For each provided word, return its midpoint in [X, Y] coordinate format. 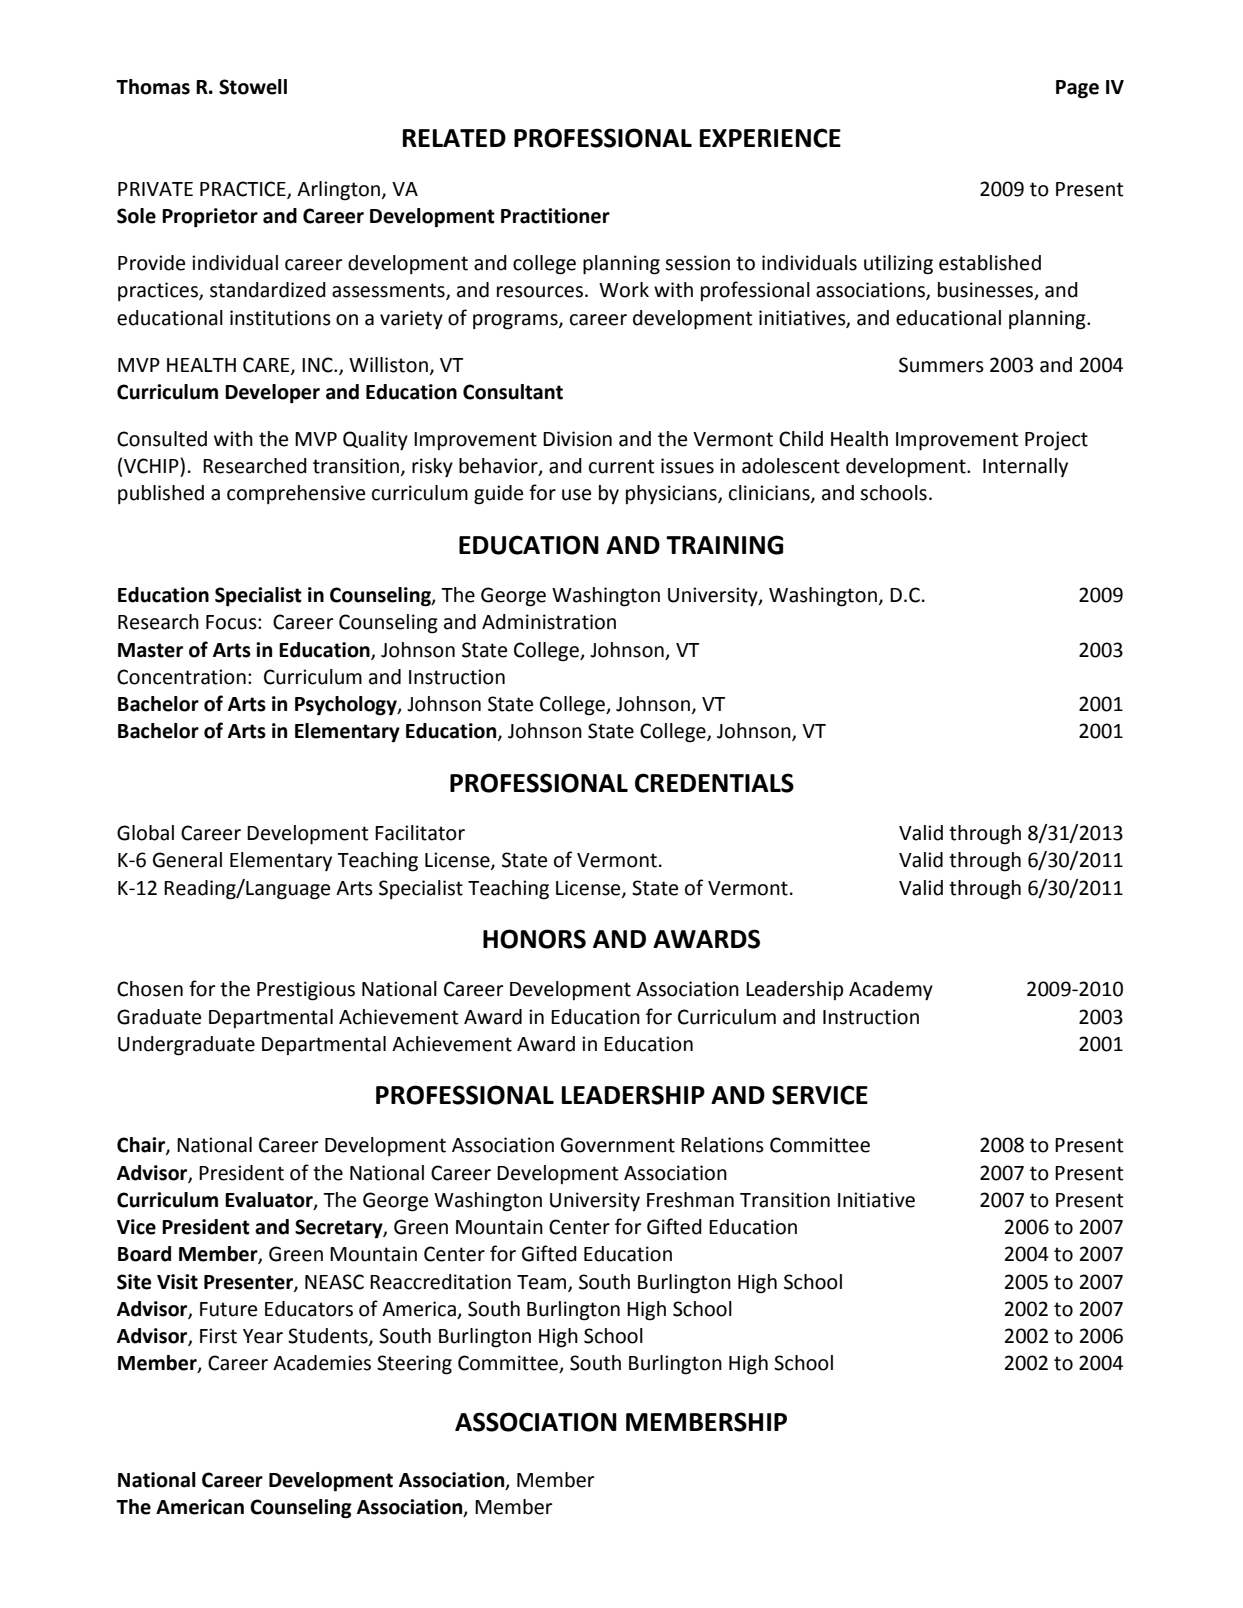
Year [263, 1336]
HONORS [534, 939]
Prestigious [306, 991]
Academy [891, 991]
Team [543, 1283]
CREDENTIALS [714, 783]
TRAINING [724, 545]
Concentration [181, 677]
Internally [1025, 467]
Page [1077, 89]
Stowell [253, 87]
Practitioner [555, 216]
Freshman [690, 1200]
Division [577, 439]
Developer [272, 394]
